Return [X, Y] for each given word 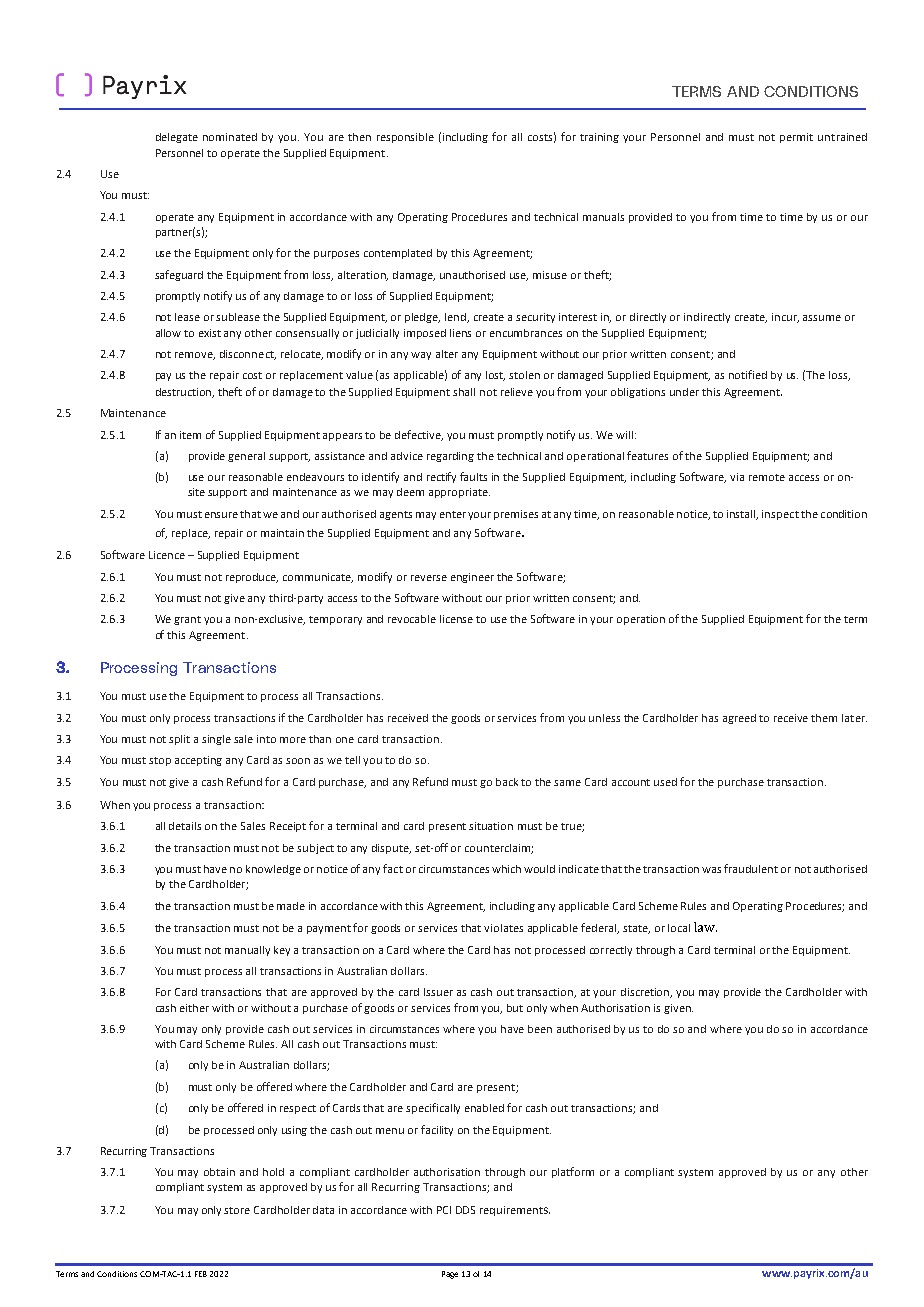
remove [195, 356]
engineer [472, 578]
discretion [646, 993]
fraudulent [751, 868]
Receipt [288, 827]
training [599, 138]
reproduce [252, 578]
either [194, 1008]
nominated [230, 137]
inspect [780, 515]
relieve [517, 392]
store [237, 1210]
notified [748, 374]
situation [491, 826]
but [515, 1008]
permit [796, 138]
